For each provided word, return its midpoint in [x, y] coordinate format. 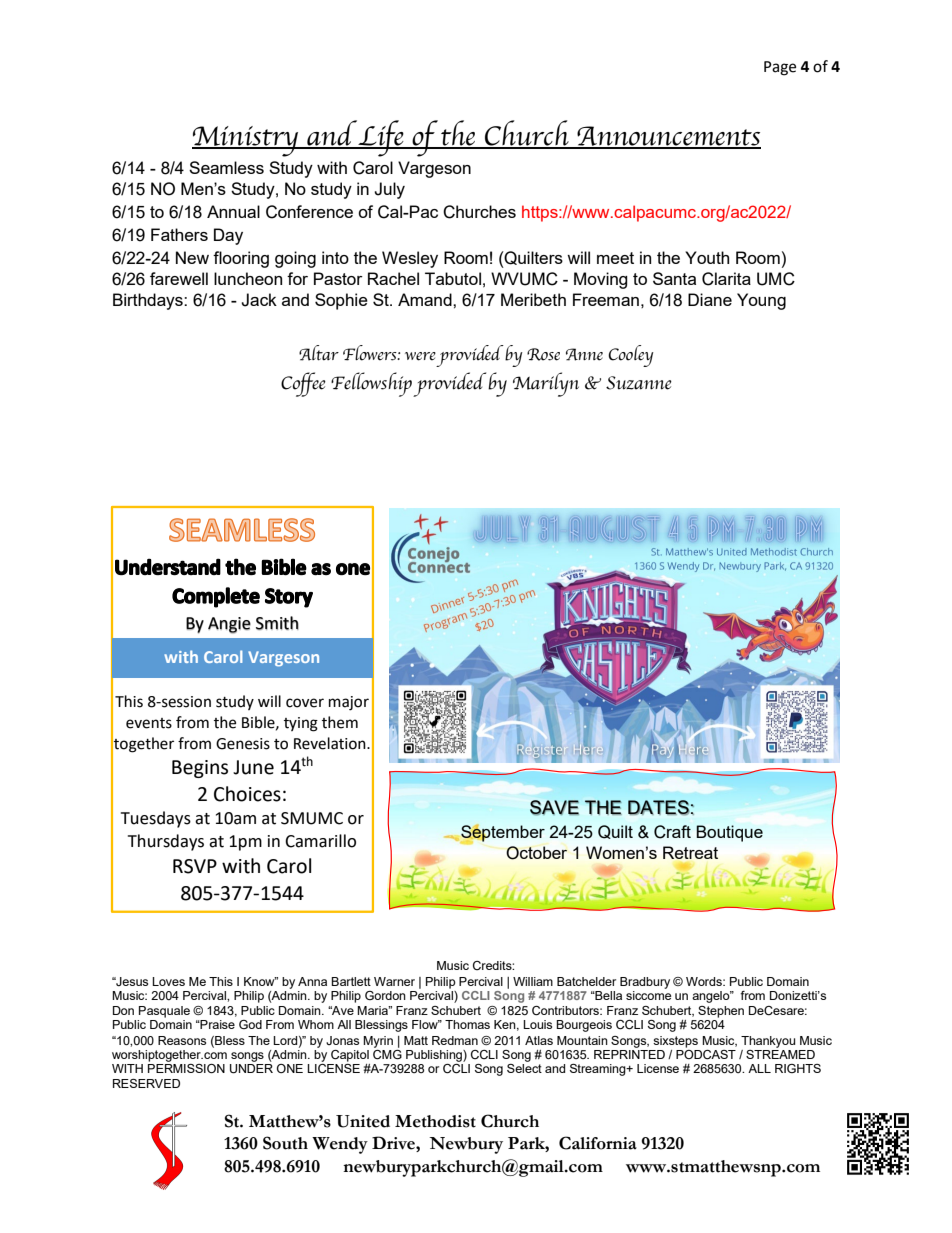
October [536, 853]
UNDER [251, 1069]
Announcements [667, 137]
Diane [710, 299]
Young [761, 301]
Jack [259, 300]
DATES [658, 807]
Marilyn [546, 384]
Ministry [246, 141]
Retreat [690, 852]
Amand [426, 299]
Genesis [243, 744]
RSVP [195, 866]
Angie [229, 625]
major [349, 703]
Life [381, 138]
